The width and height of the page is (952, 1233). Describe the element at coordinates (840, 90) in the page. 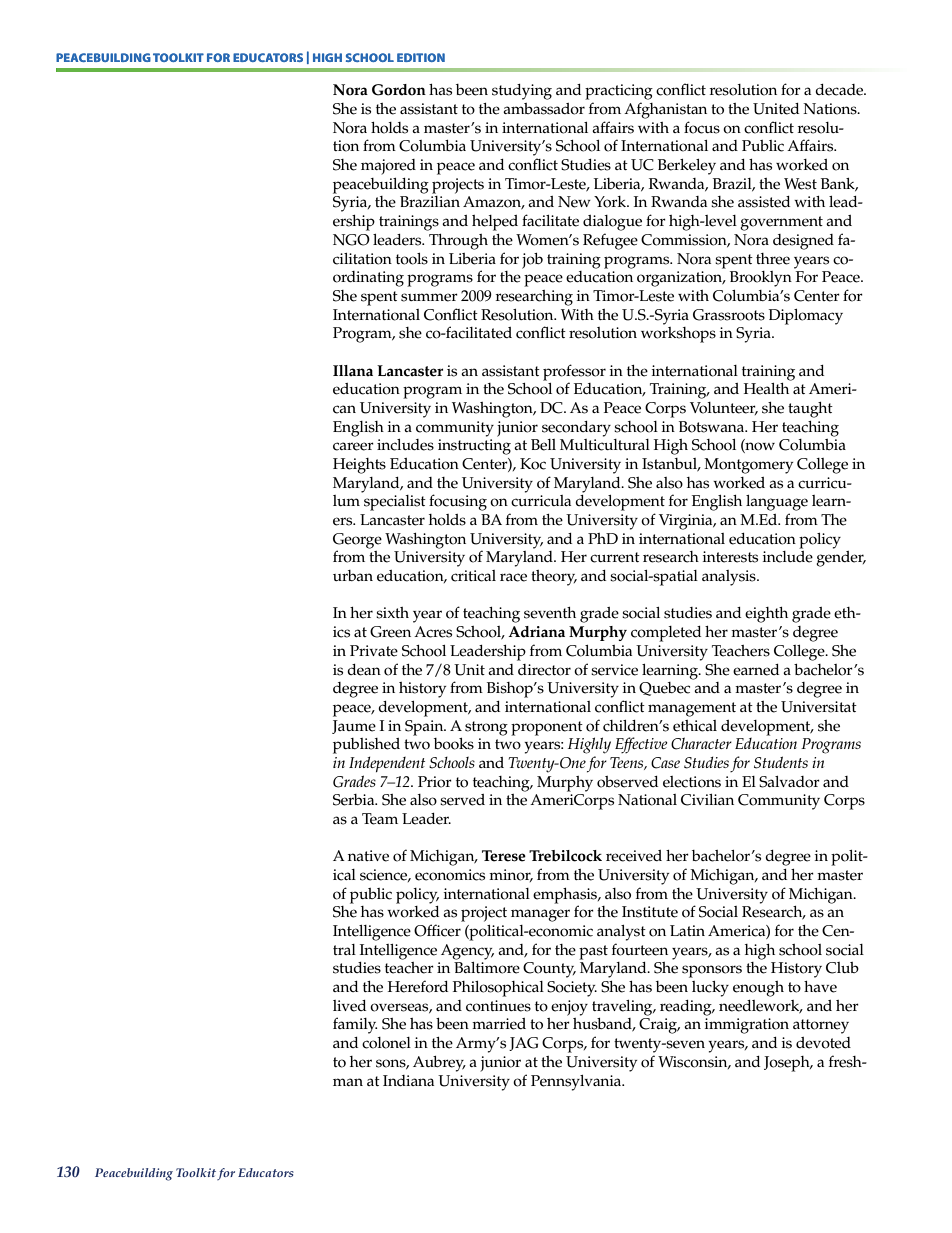

I see `decade` at that location.
